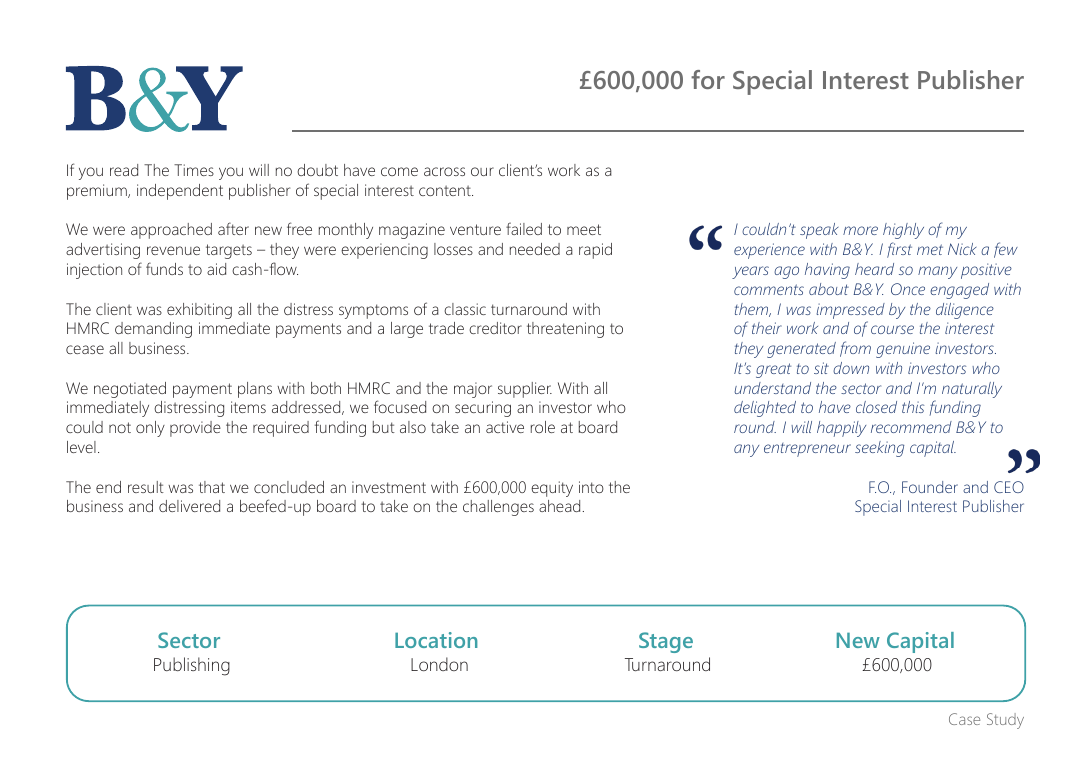 This document has height=768, width=1090. I want to click on for, so click(708, 79).
